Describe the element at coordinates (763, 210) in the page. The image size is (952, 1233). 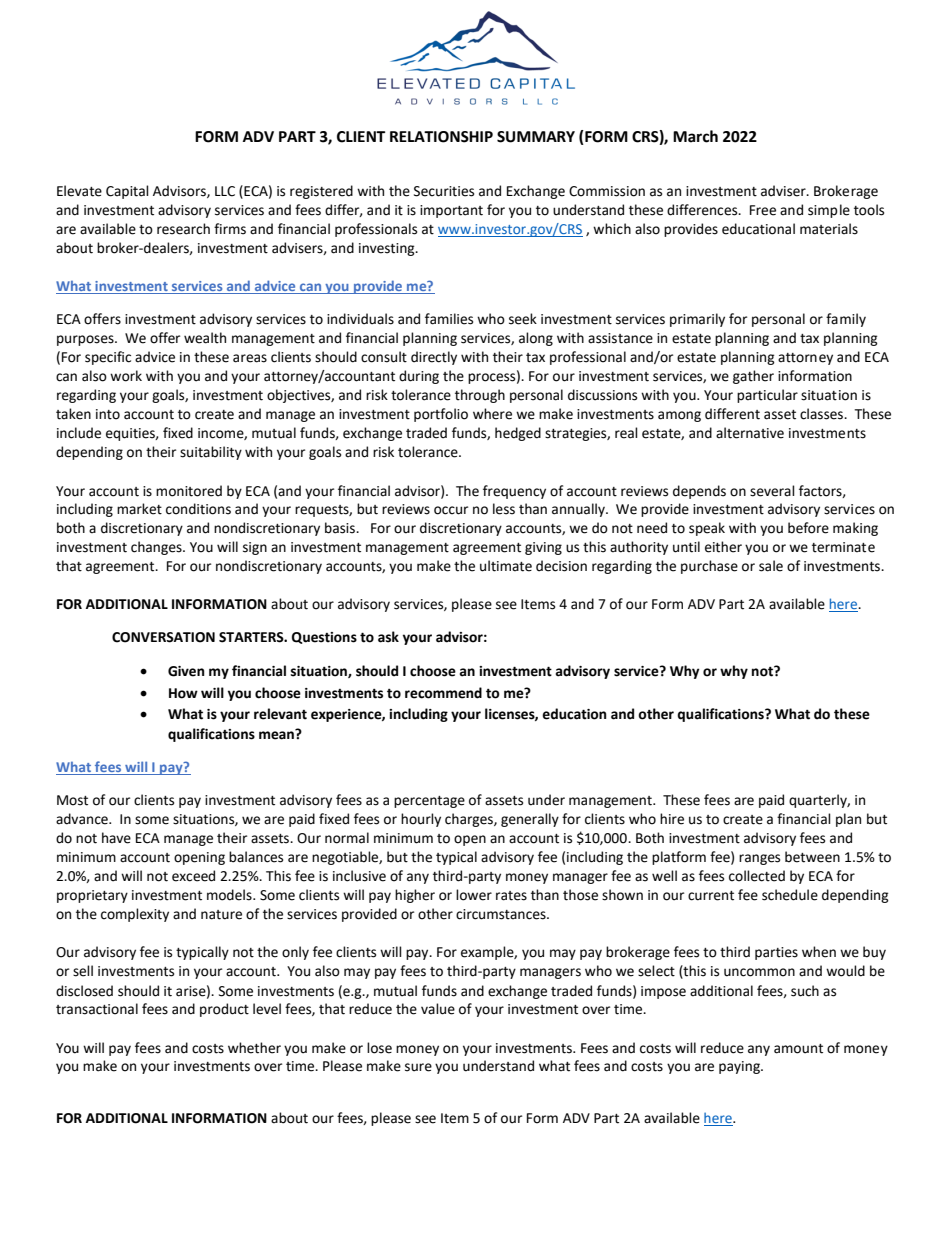
I see `Free` at that location.
